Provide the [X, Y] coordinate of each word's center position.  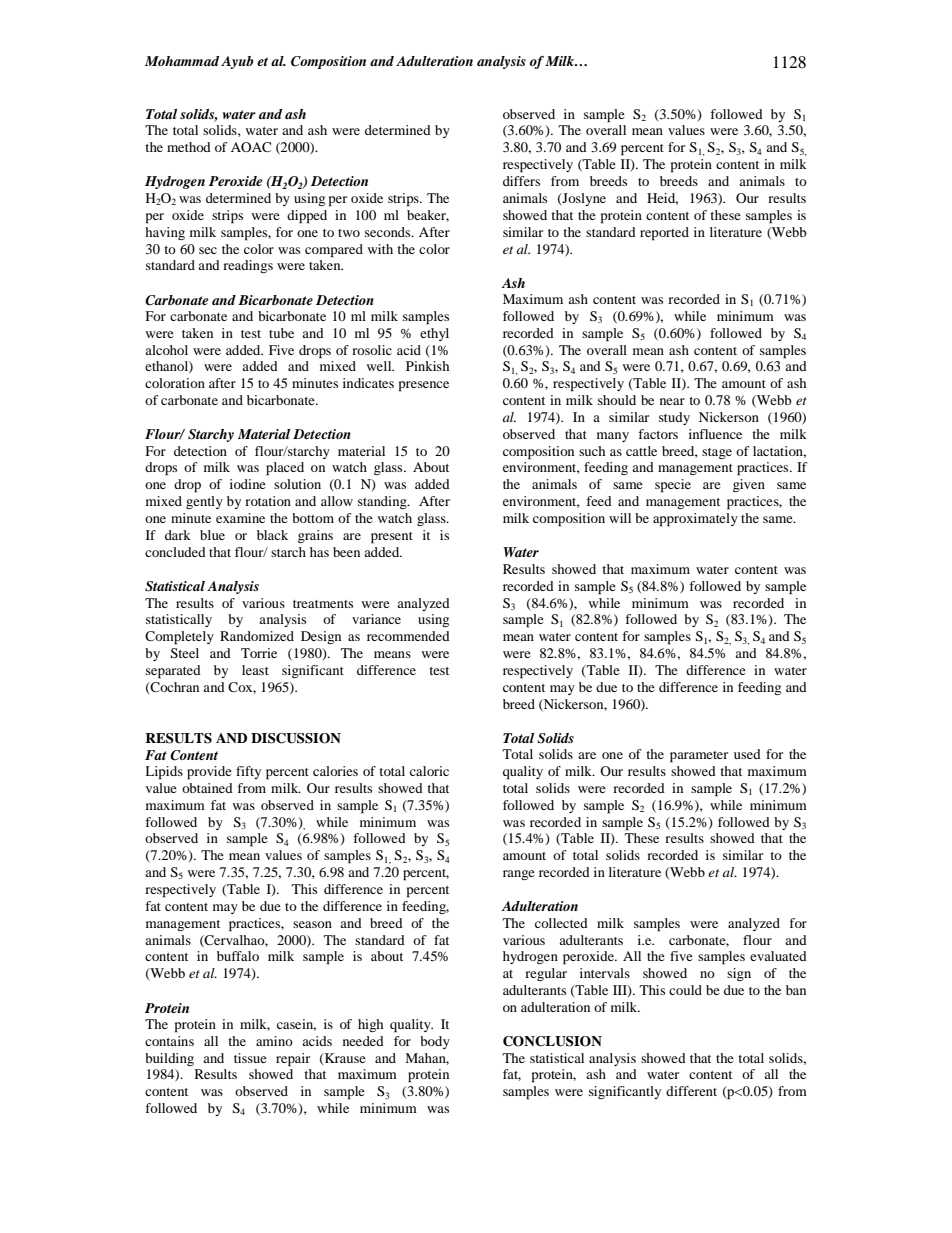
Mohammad [182, 61]
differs [521, 181]
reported [664, 234]
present [392, 538]
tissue [250, 1058]
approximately [695, 520]
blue [212, 535]
